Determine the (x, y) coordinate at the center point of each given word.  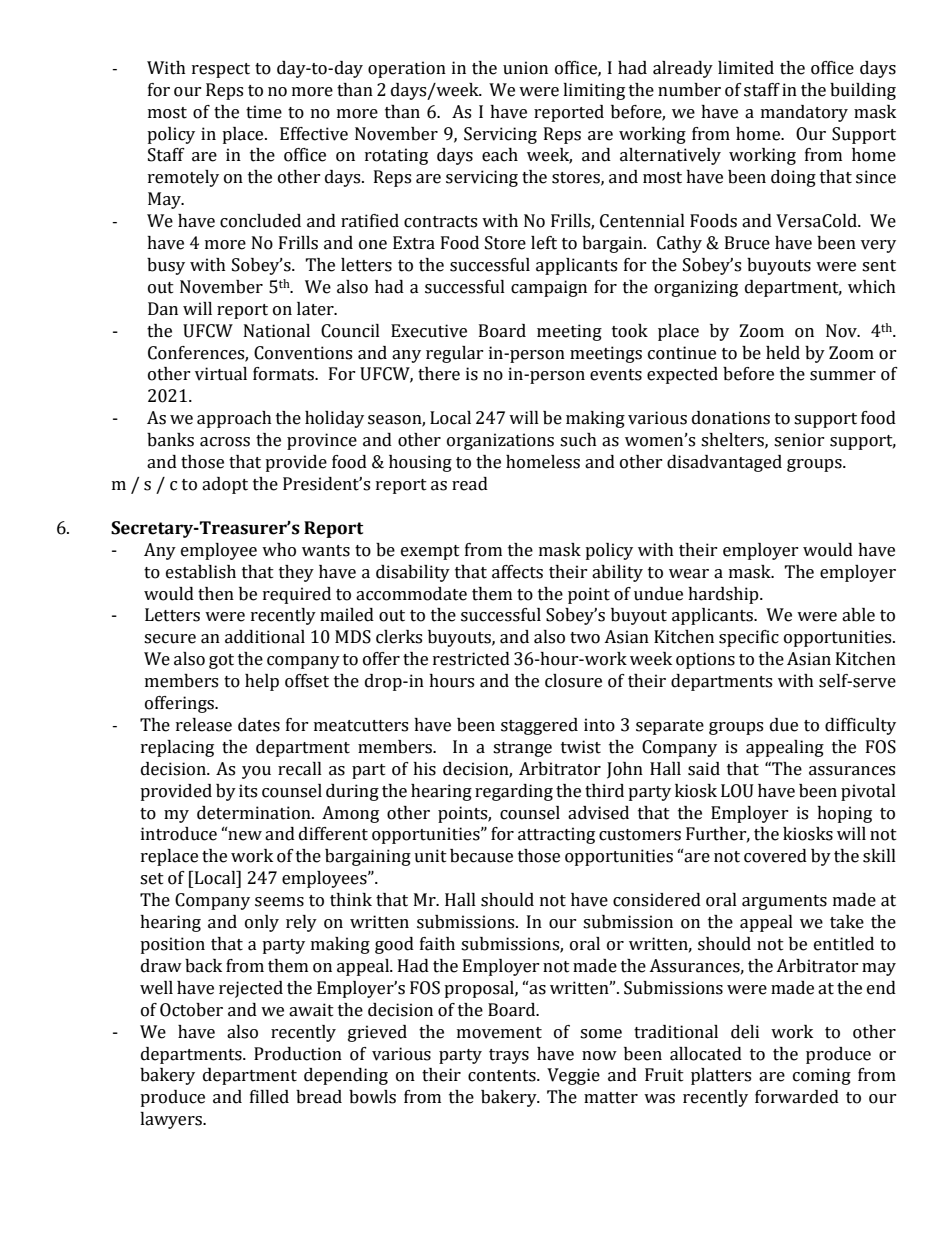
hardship (724, 595)
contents (503, 1076)
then (216, 594)
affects (517, 572)
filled (269, 1097)
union (525, 68)
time (264, 112)
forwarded (797, 1097)
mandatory (804, 113)
